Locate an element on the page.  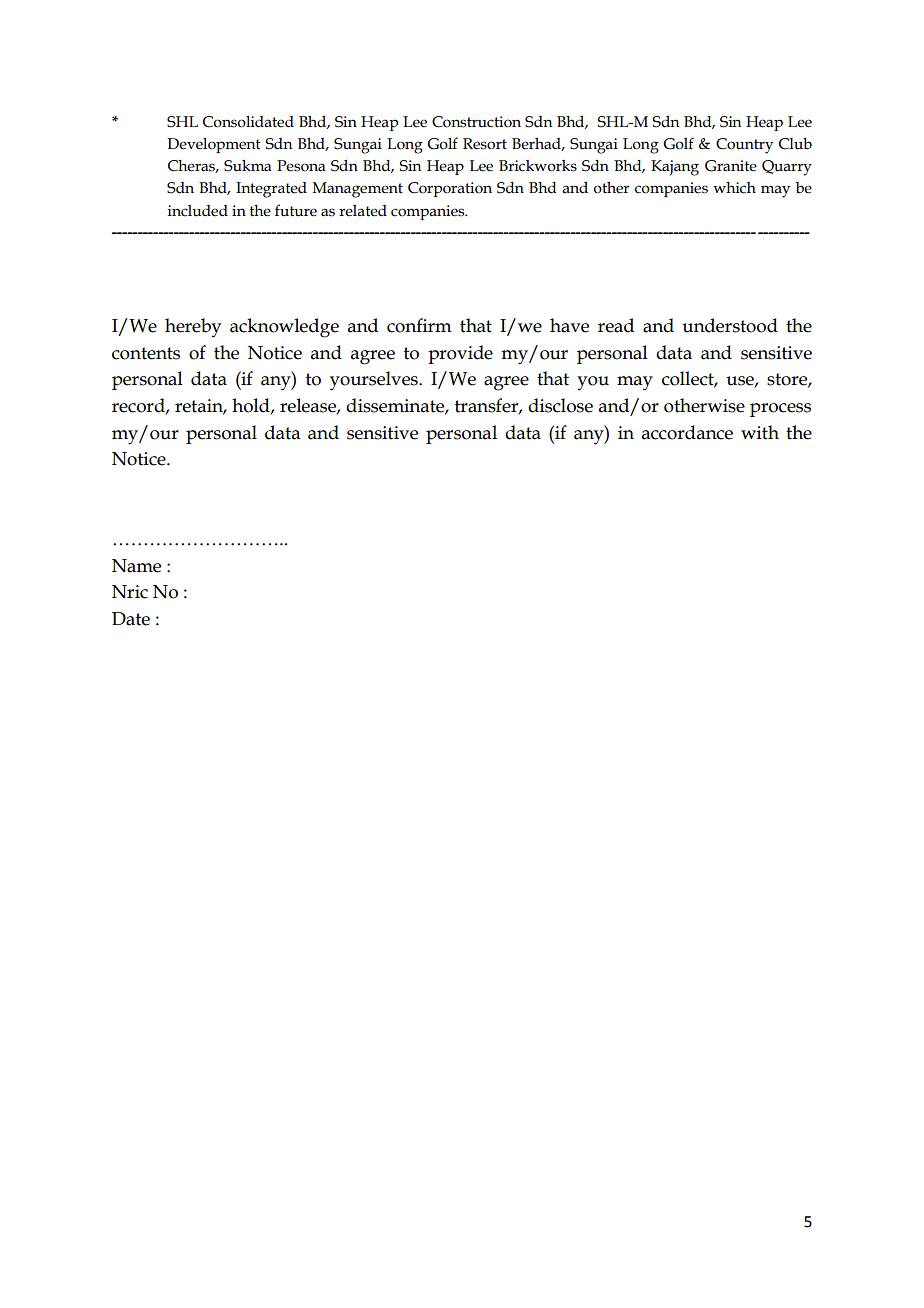
Development is located at coordinates (214, 145).
